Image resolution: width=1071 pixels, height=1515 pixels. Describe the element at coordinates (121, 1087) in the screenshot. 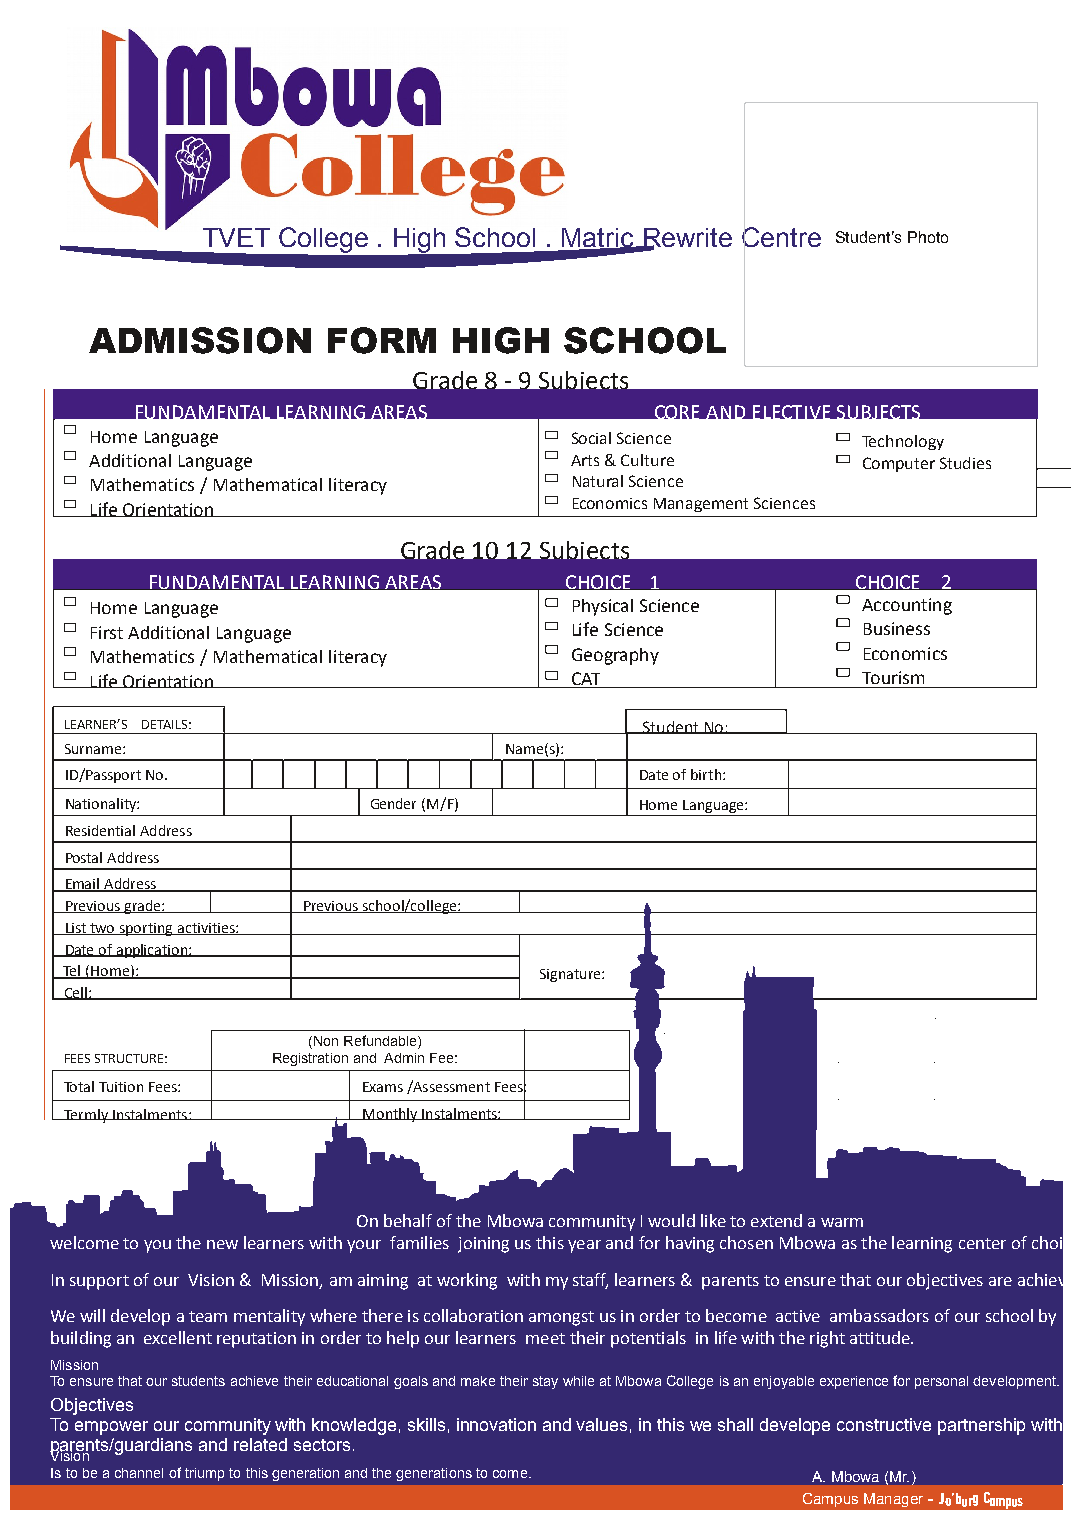

I see `Tuition` at that location.
